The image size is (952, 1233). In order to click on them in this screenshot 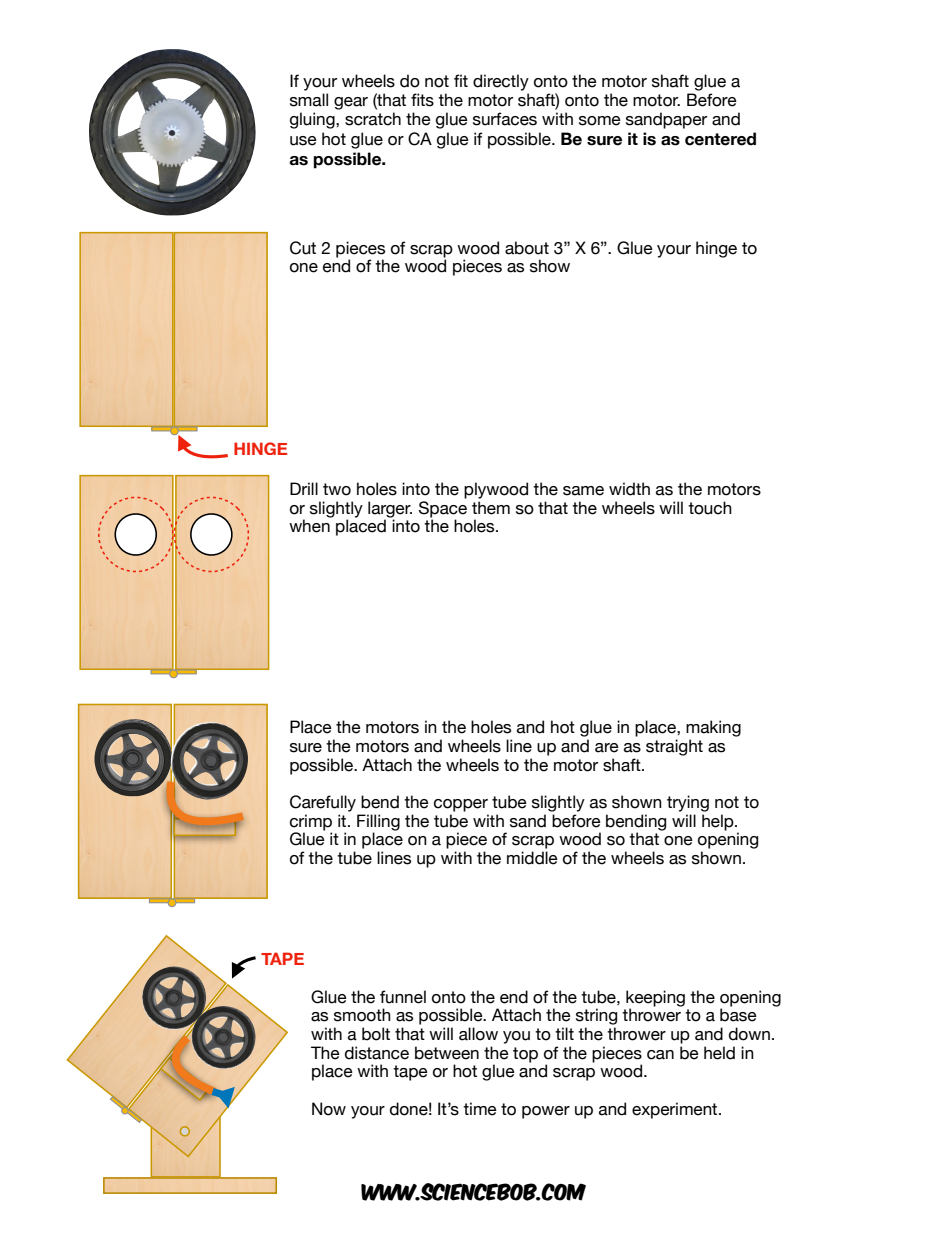, I will do `click(491, 508)`.
